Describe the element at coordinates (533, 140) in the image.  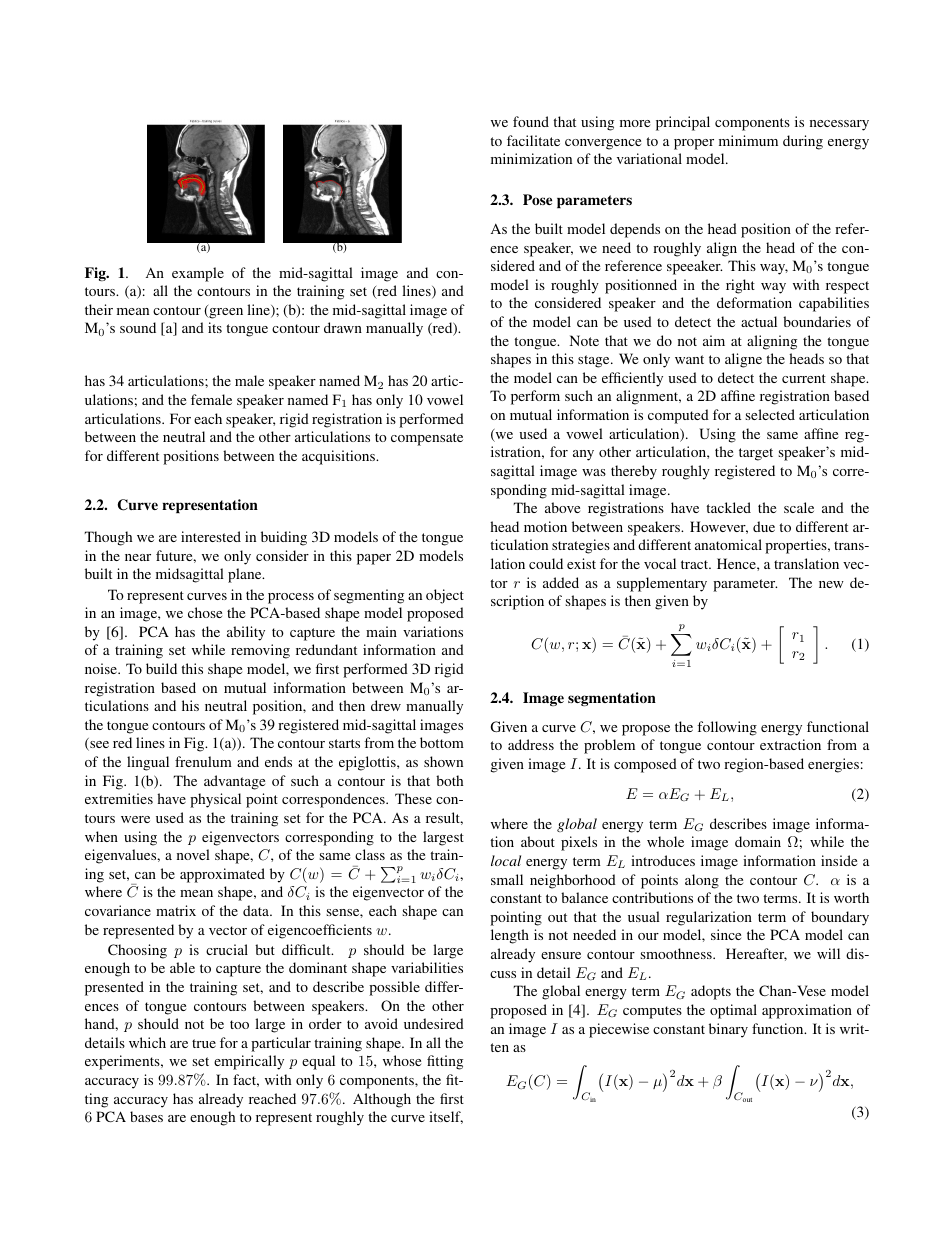
I see `facilitate` at that location.
